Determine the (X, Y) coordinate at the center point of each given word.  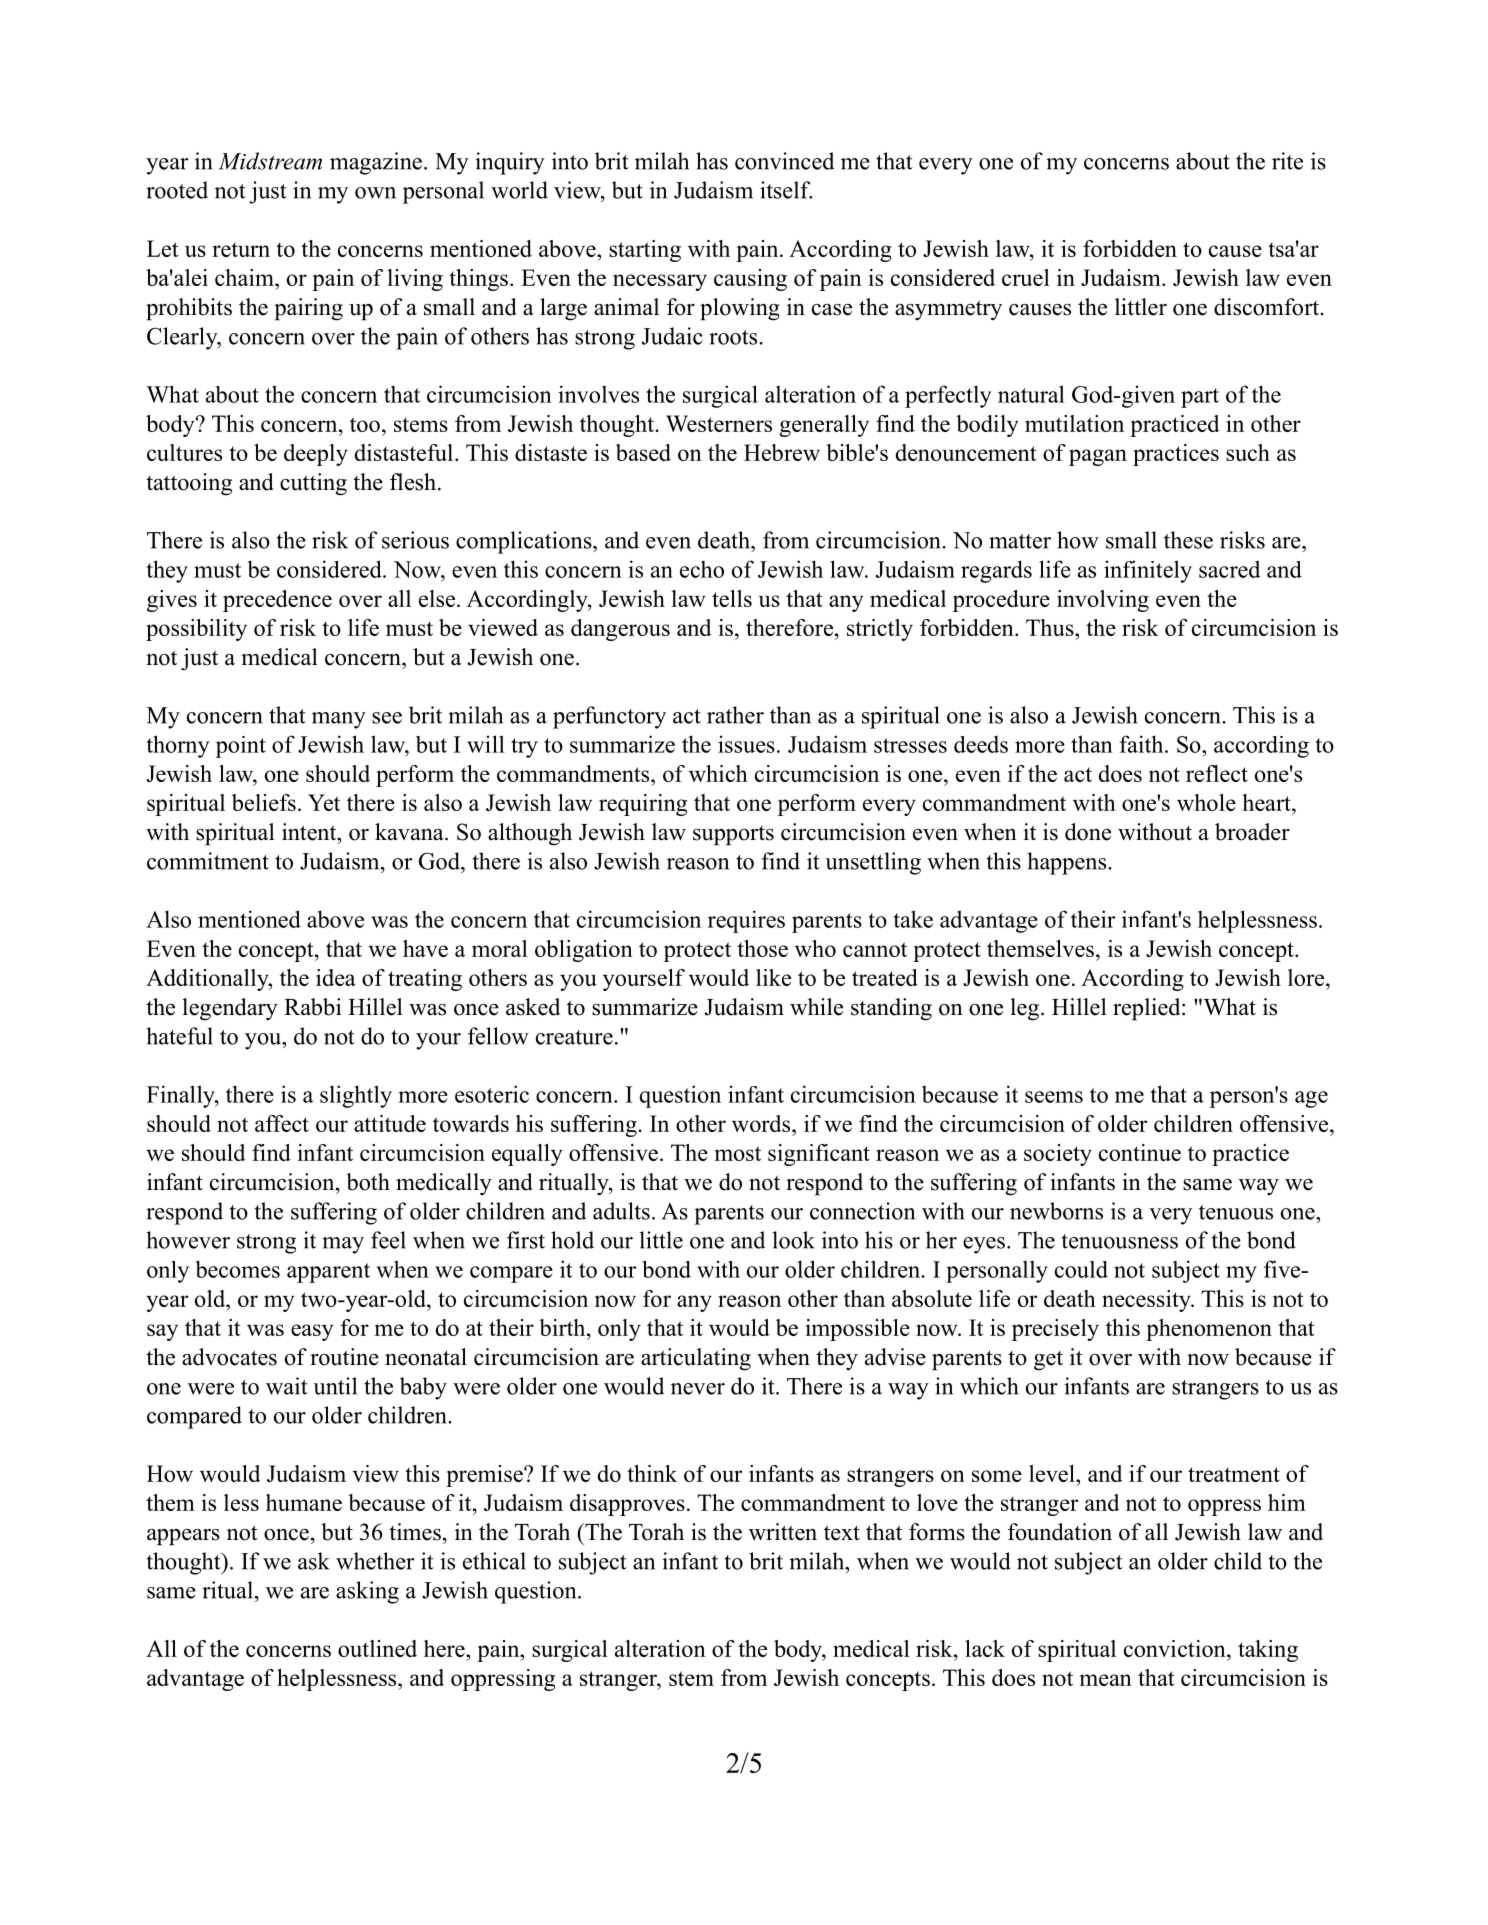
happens (1068, 863)
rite (1287, 161)
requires (746, 921)
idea (336, 977)
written (783, 1532)
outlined (377, 1648)
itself (786, 190)
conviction (1176, 1648)
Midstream (270, 161)
